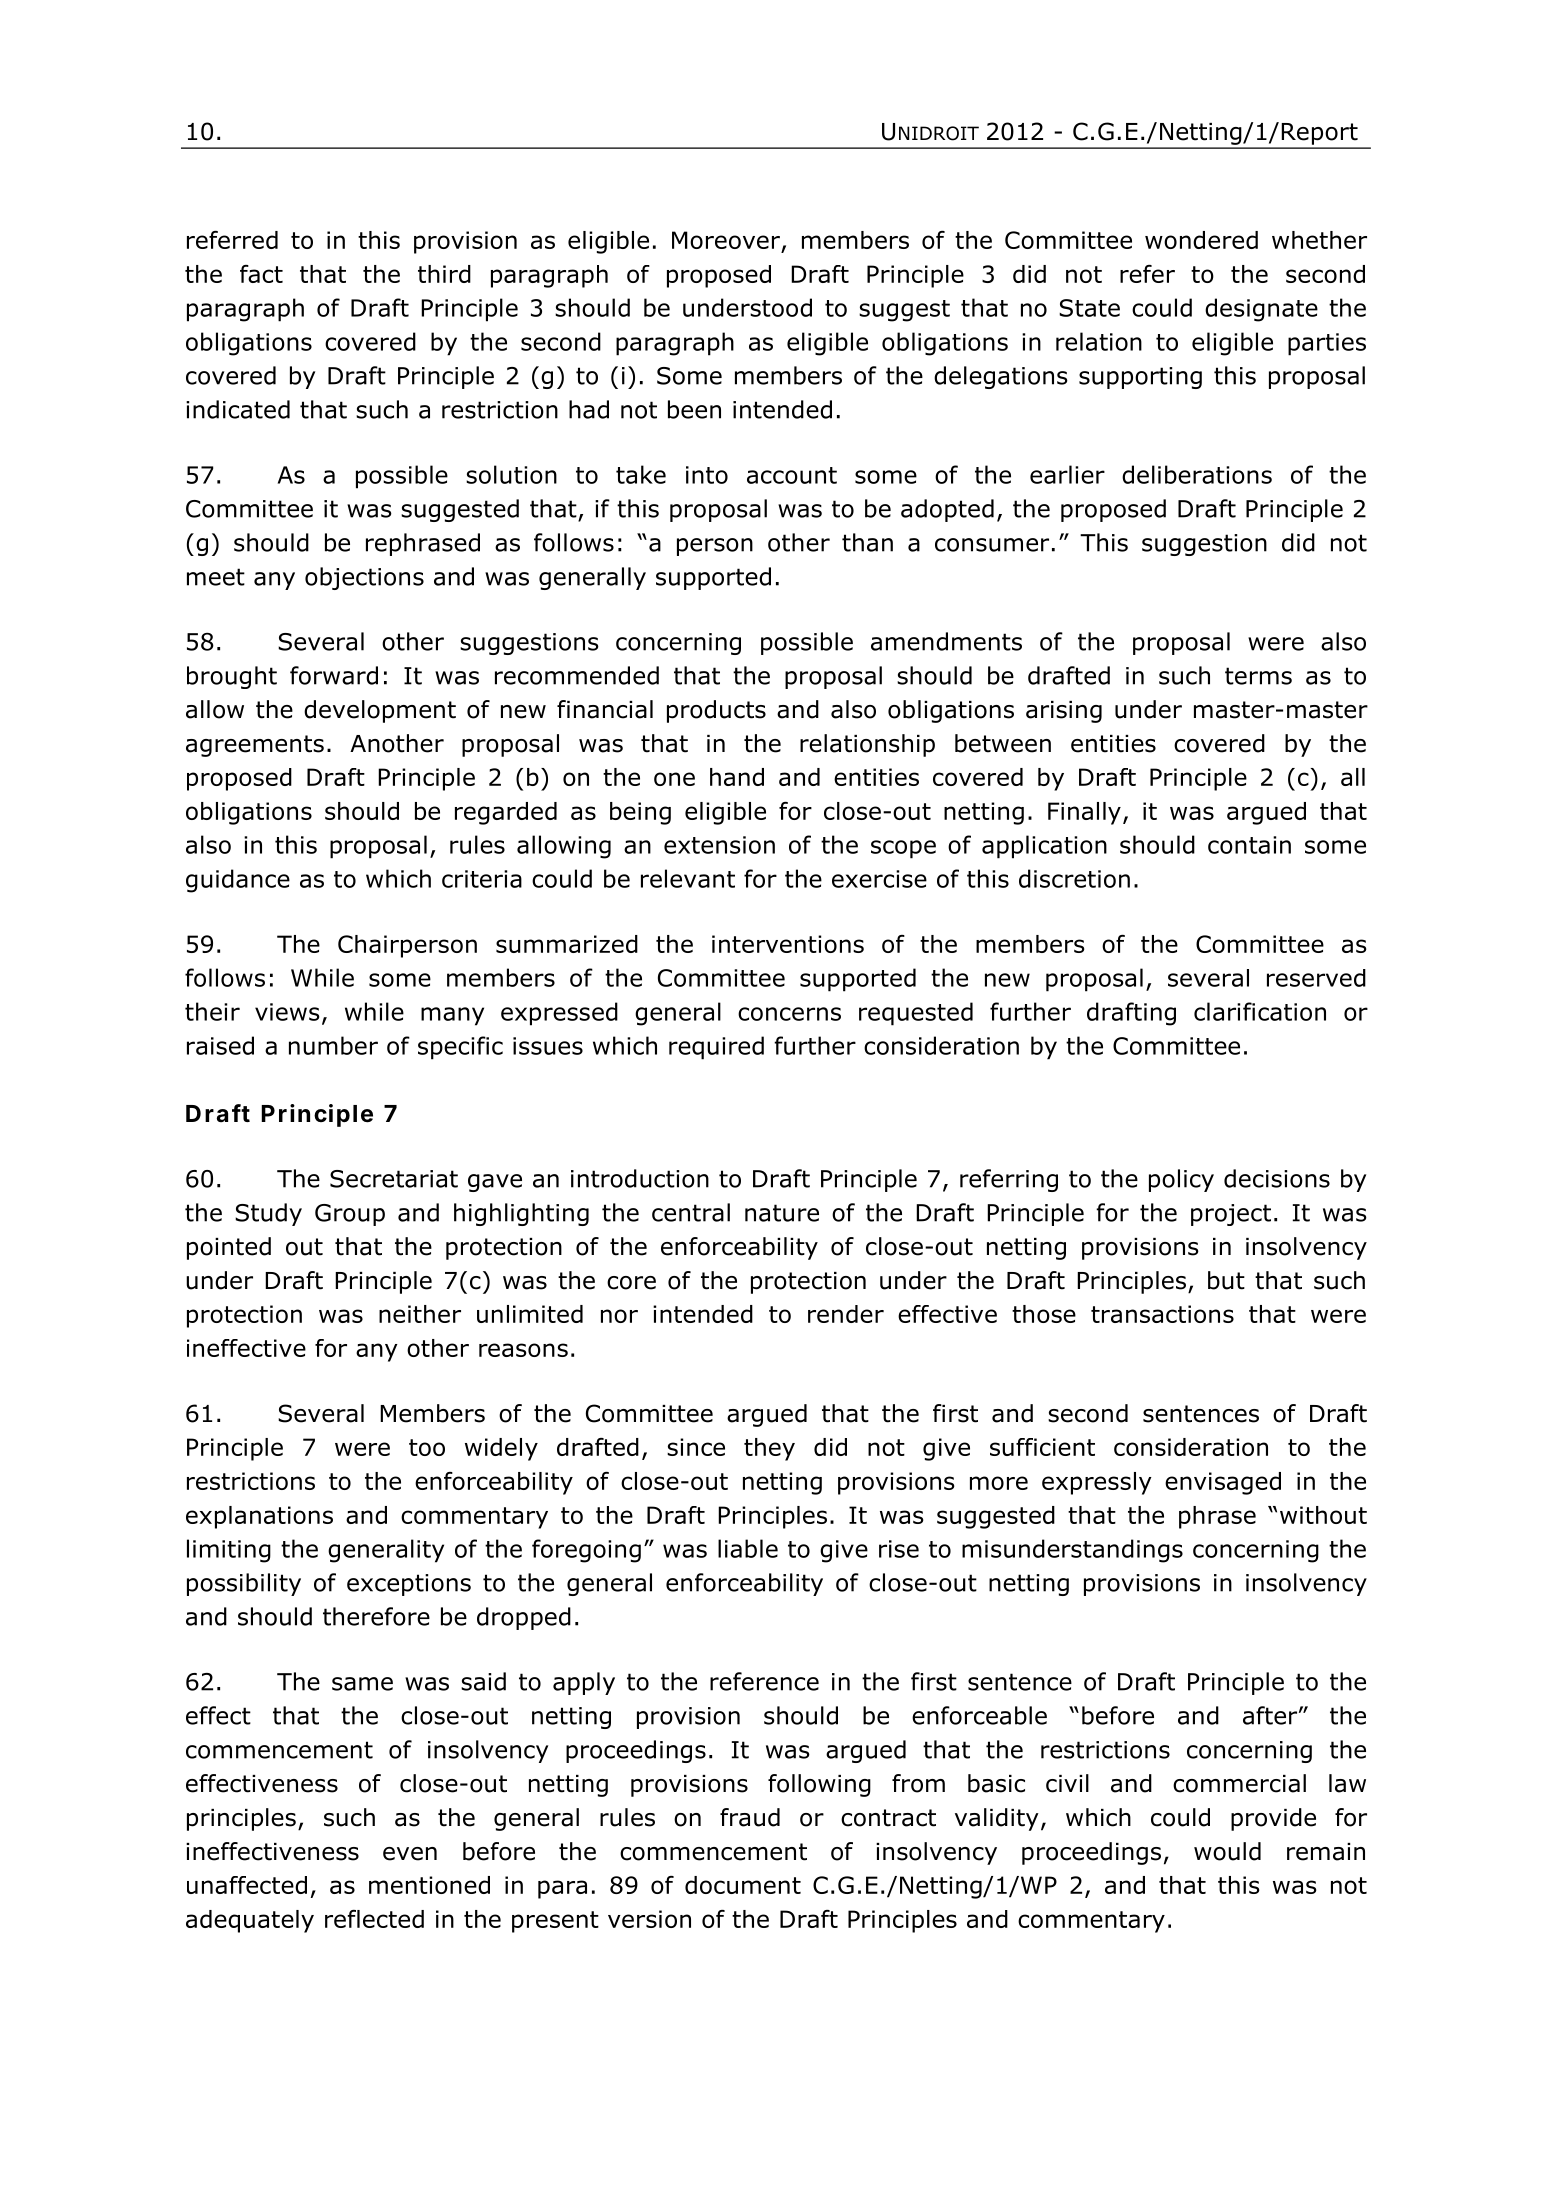  I want to click on been, so click(694, 409).
